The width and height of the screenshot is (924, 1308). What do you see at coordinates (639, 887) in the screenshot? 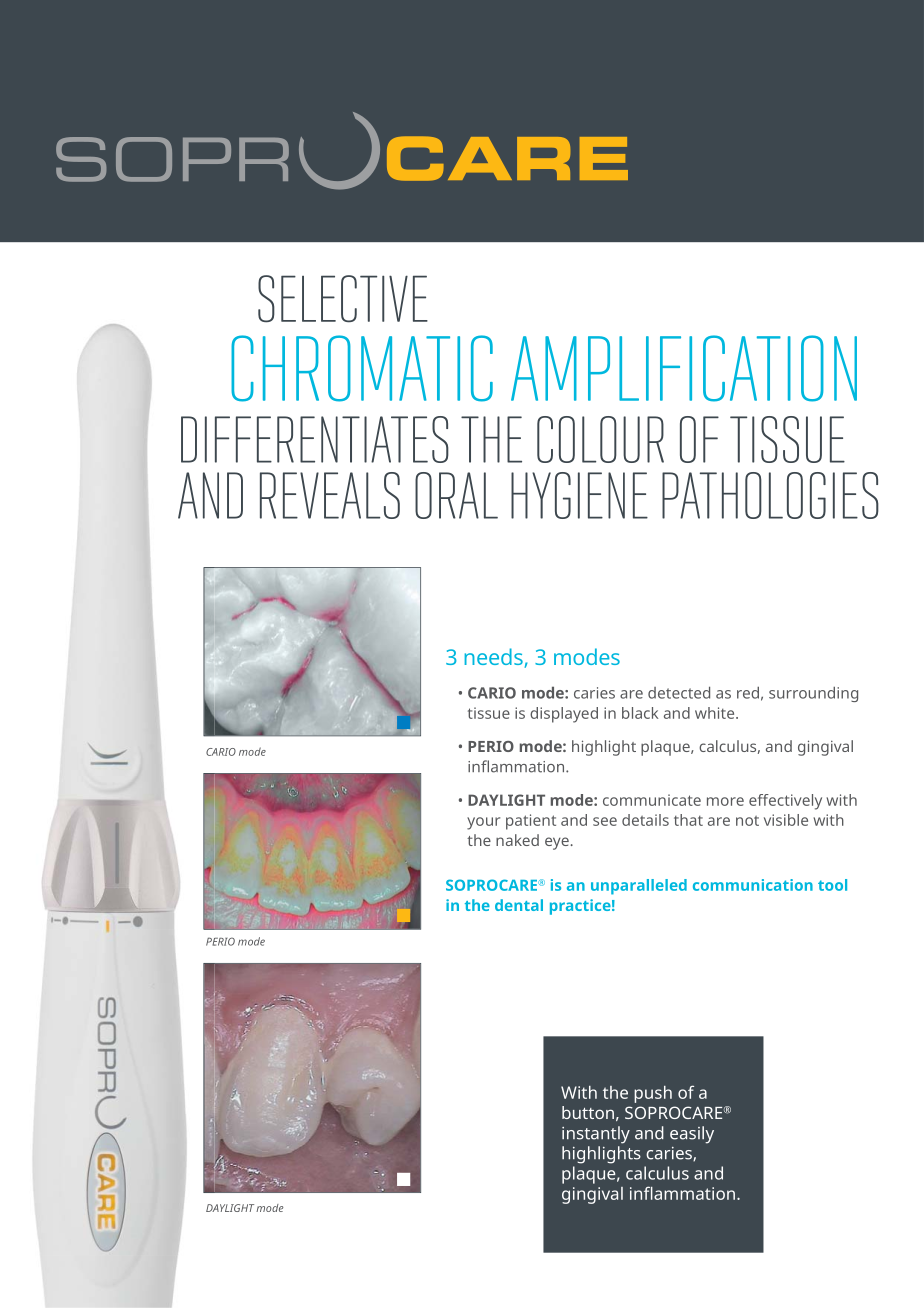
I see `unparalleled` at bounding box center [639, 887].
